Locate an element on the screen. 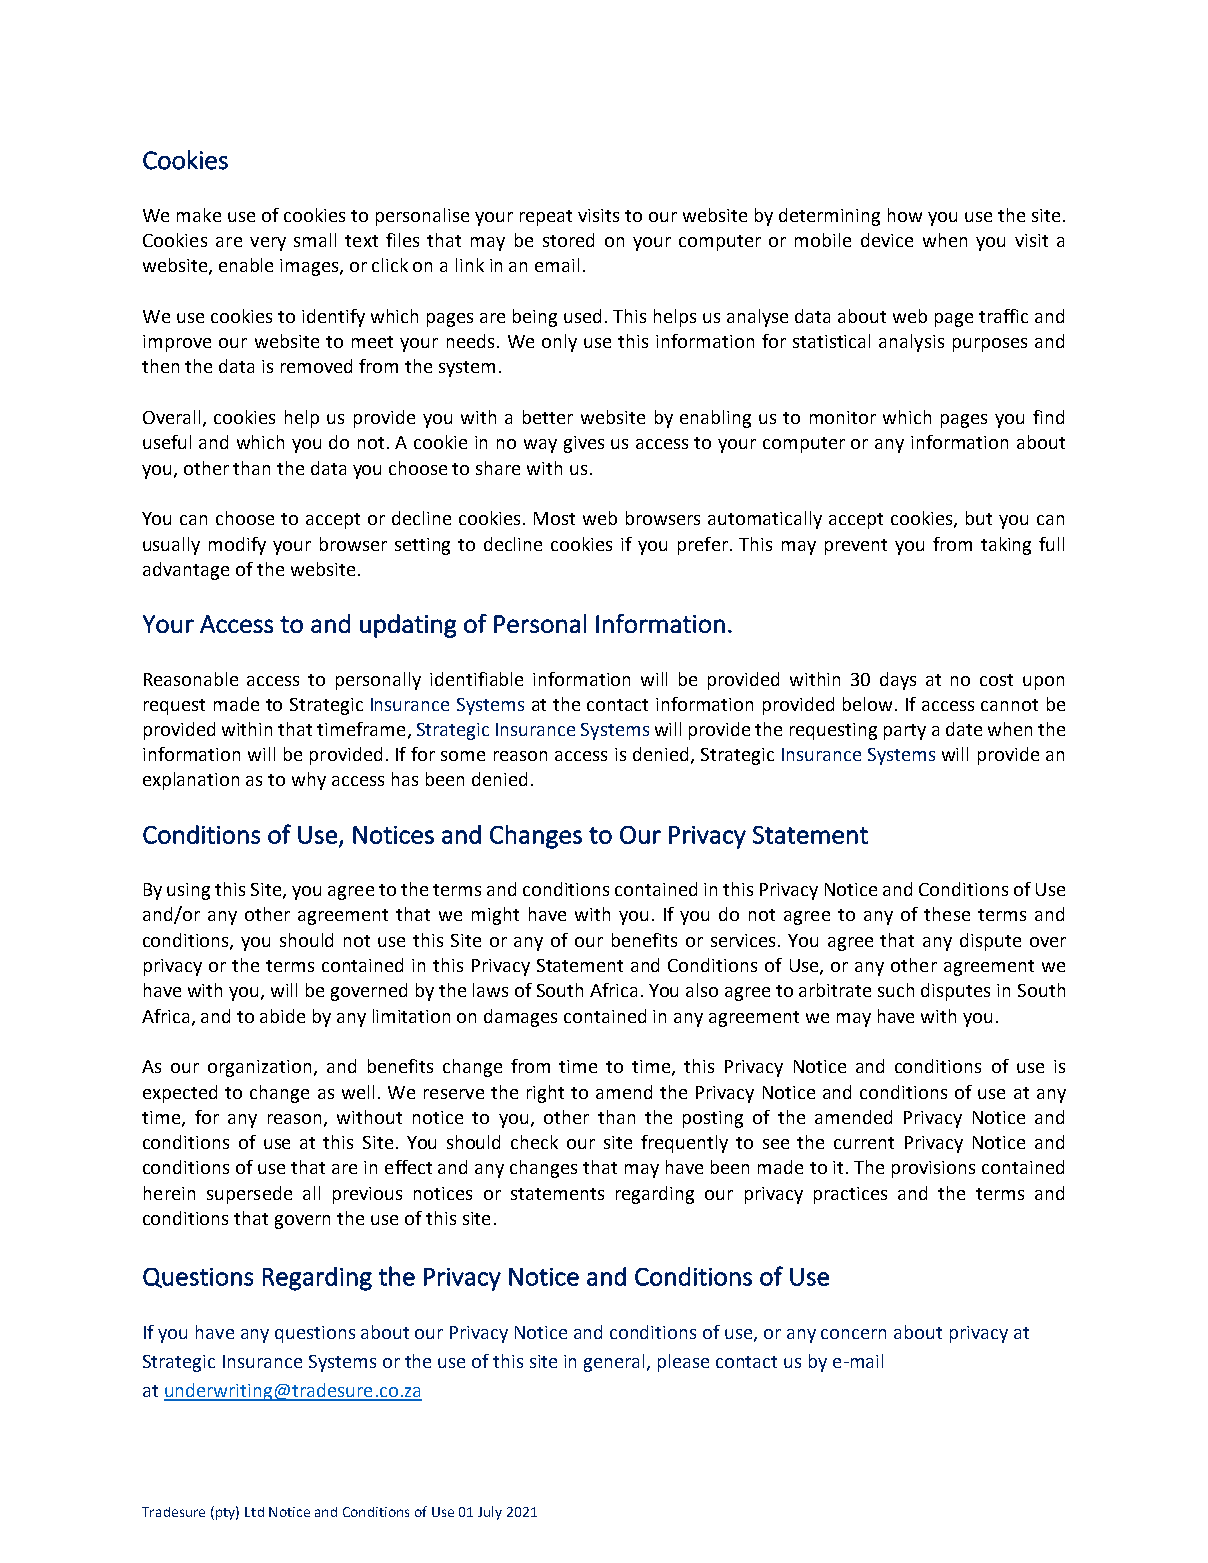 This screenshot has height=1563, width=1208. concern is located at coordinates (853, 1334).
